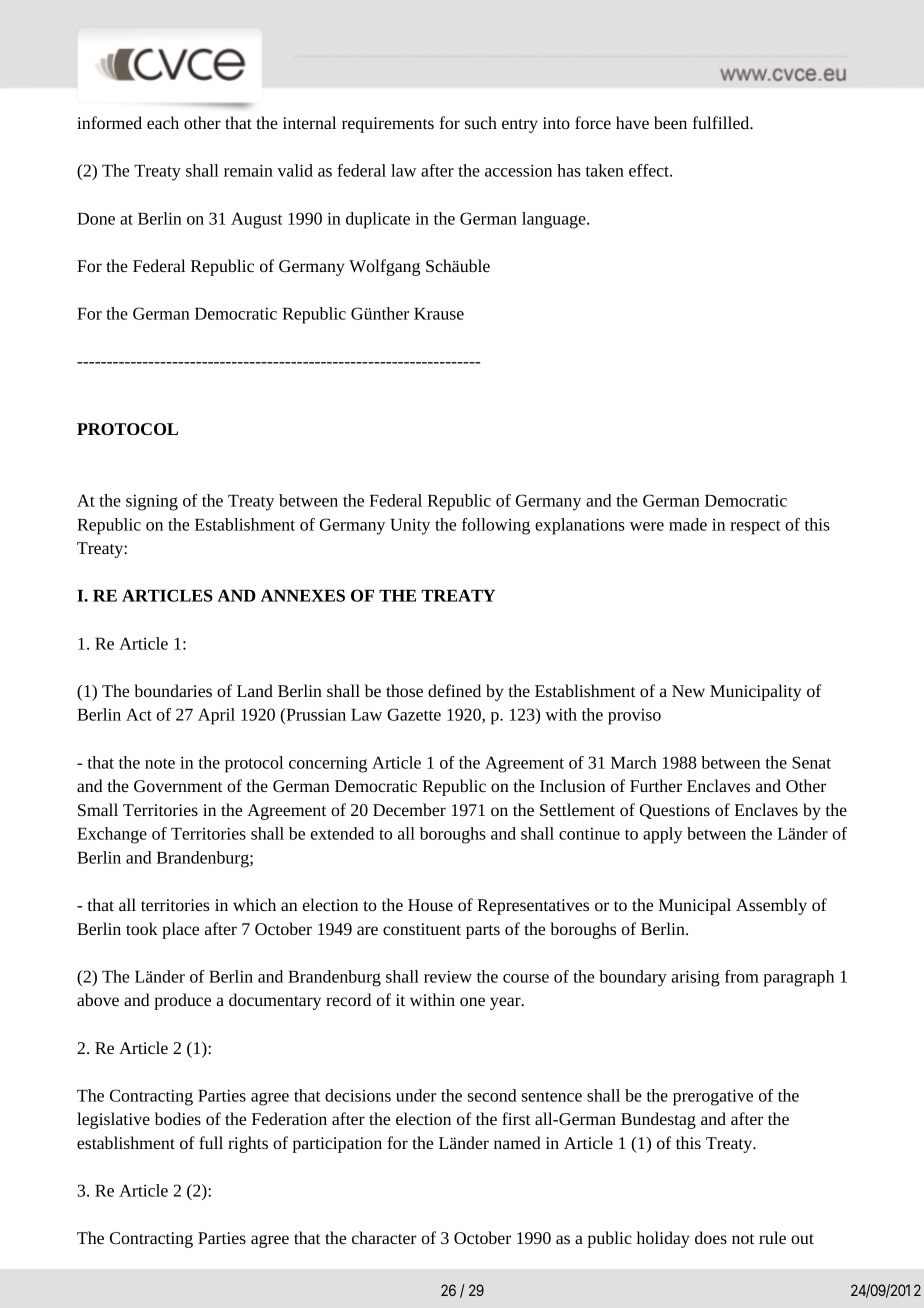  I want to click on Exchange, so click(112, 835).
